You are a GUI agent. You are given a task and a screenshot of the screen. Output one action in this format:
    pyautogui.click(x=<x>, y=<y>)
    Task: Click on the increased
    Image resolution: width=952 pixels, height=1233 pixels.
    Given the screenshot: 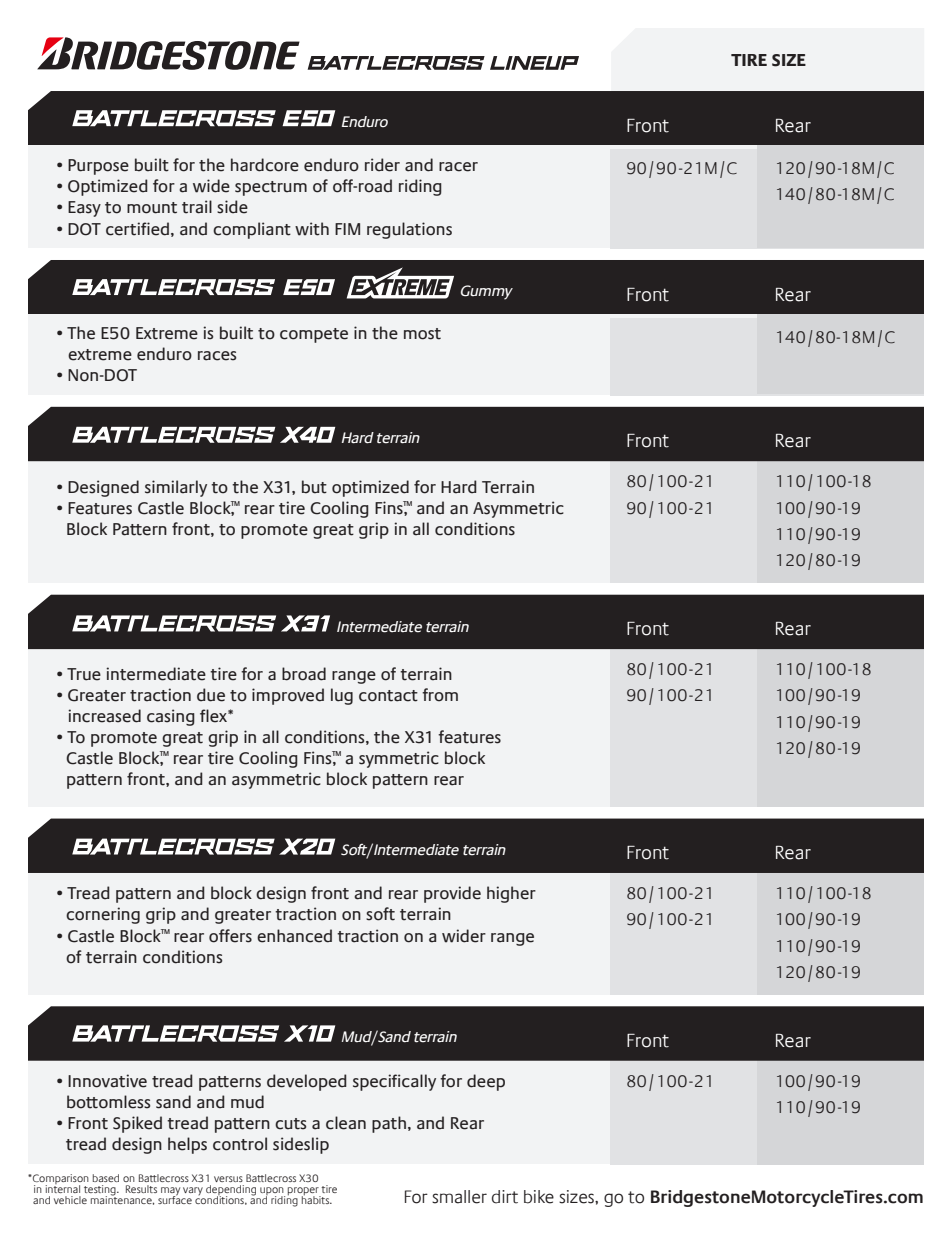 What is the action you would take?
    pyautogui.click(x=104, y=716)
